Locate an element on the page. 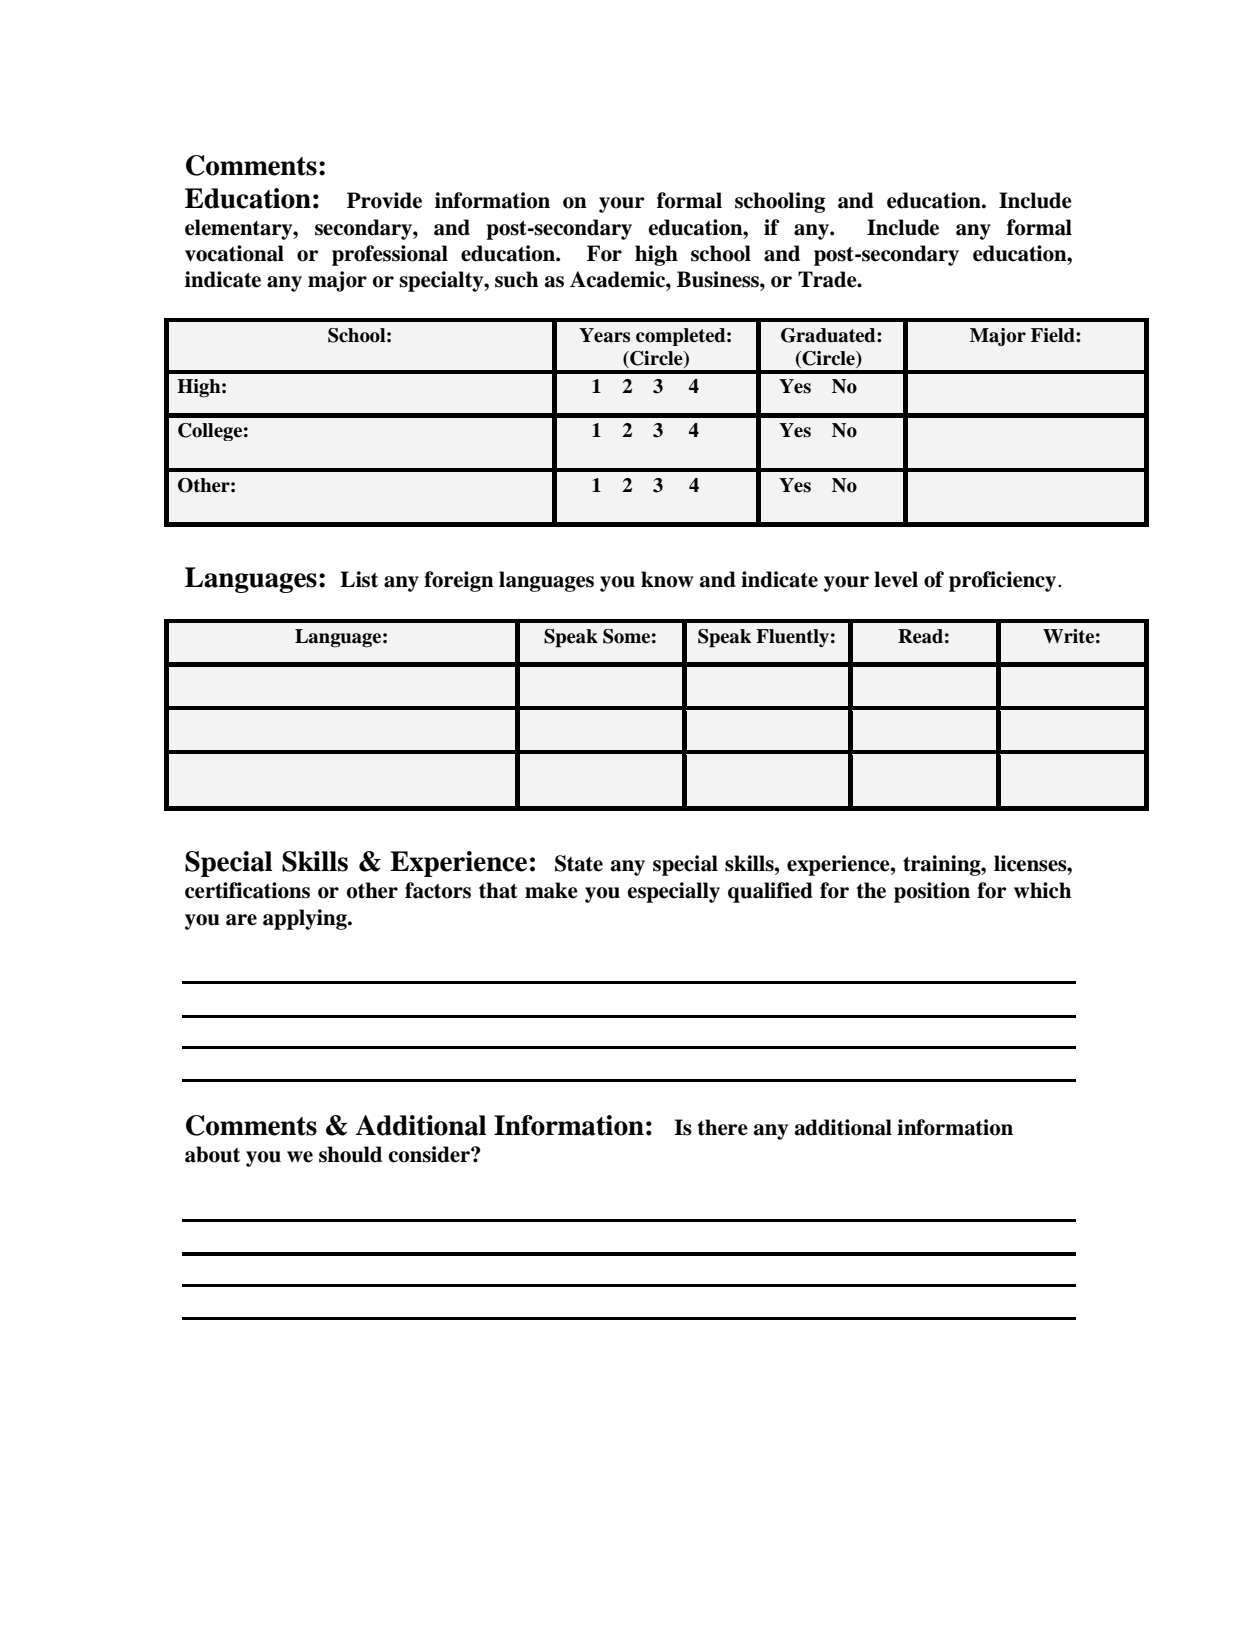 Image resolution: width=1257 pixels, height=1627 pixels. level is located at coordinates (896, 579).
